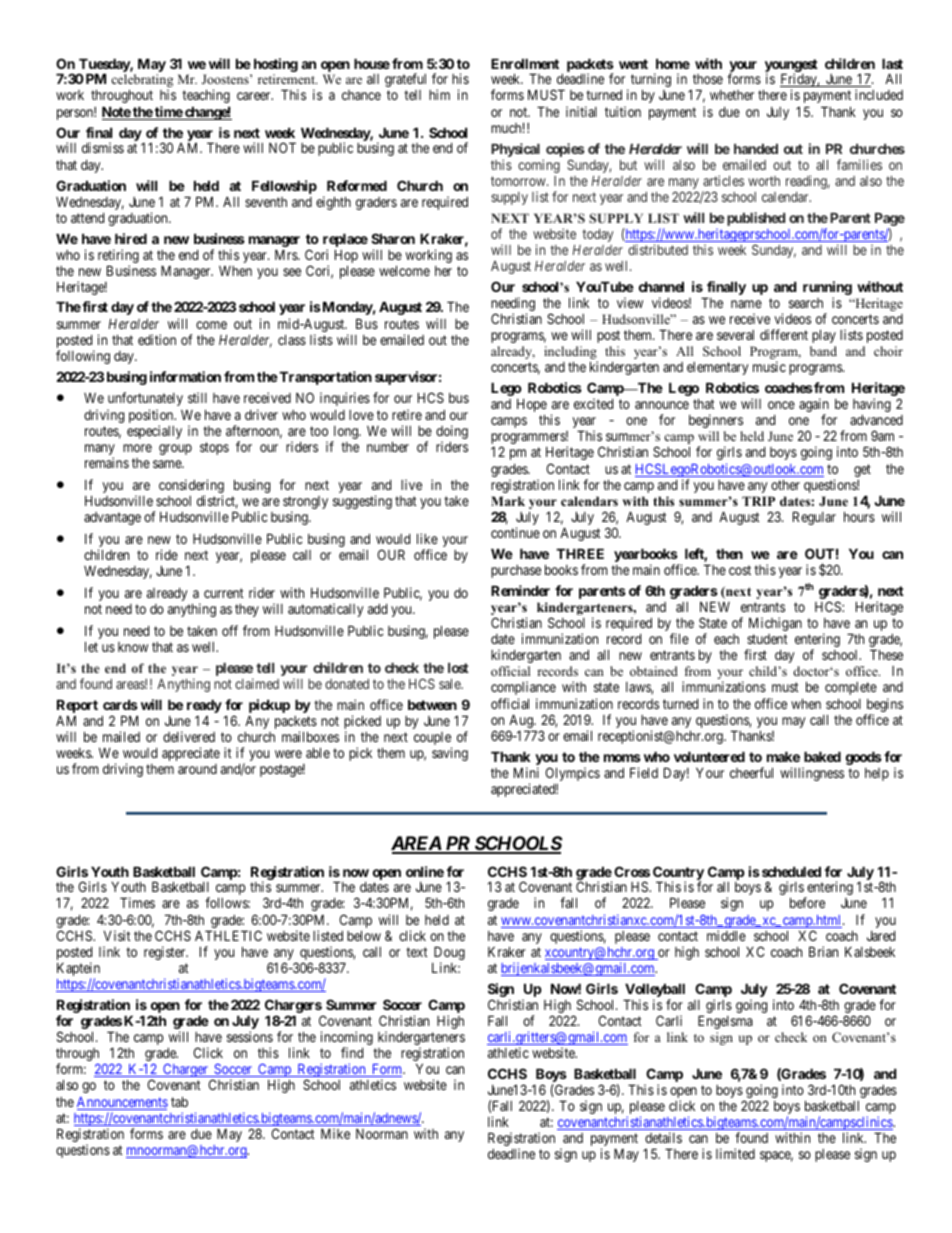 The image size is (952, 1233). I want to click on limited, so click(735, 1153).
